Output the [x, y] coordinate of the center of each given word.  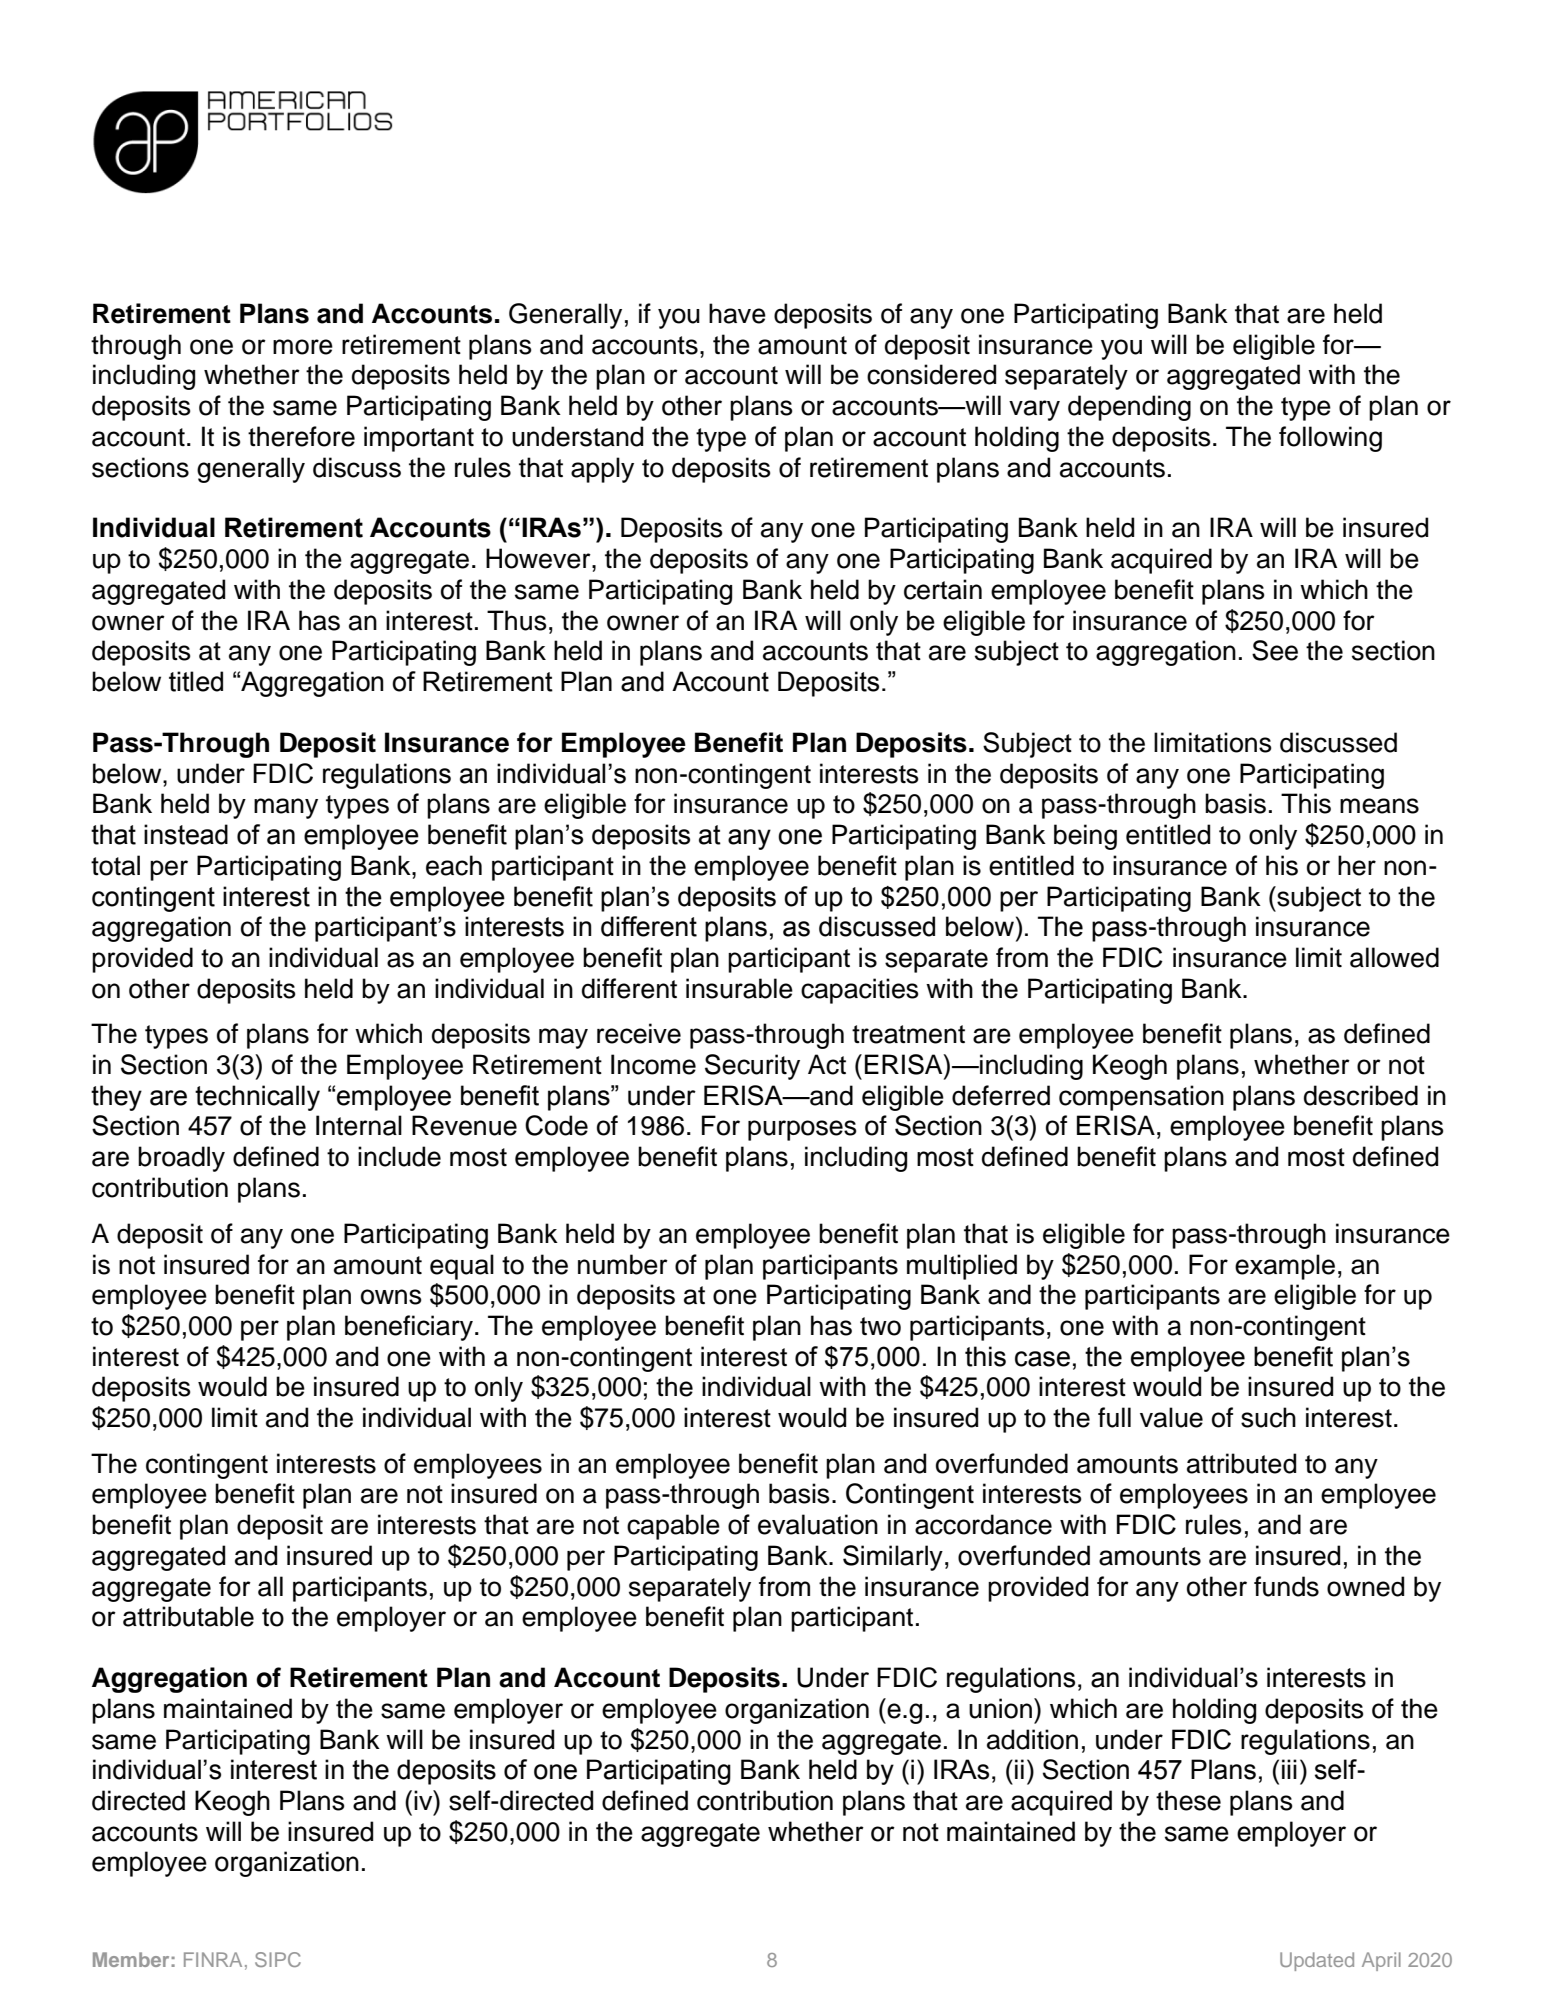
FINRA [213, 1959]
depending [1129, 408]
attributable [188, 1616]
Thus [517, 620]
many [286, 808]
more [303, 347]
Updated [1317, 1961]
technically [257, 1098]
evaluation [818, 1524]
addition [1032, 1739]
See [1275, 650]
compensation [1141, 1098]
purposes [802, 1130]
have [737, 313]
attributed [1241, 1463]
